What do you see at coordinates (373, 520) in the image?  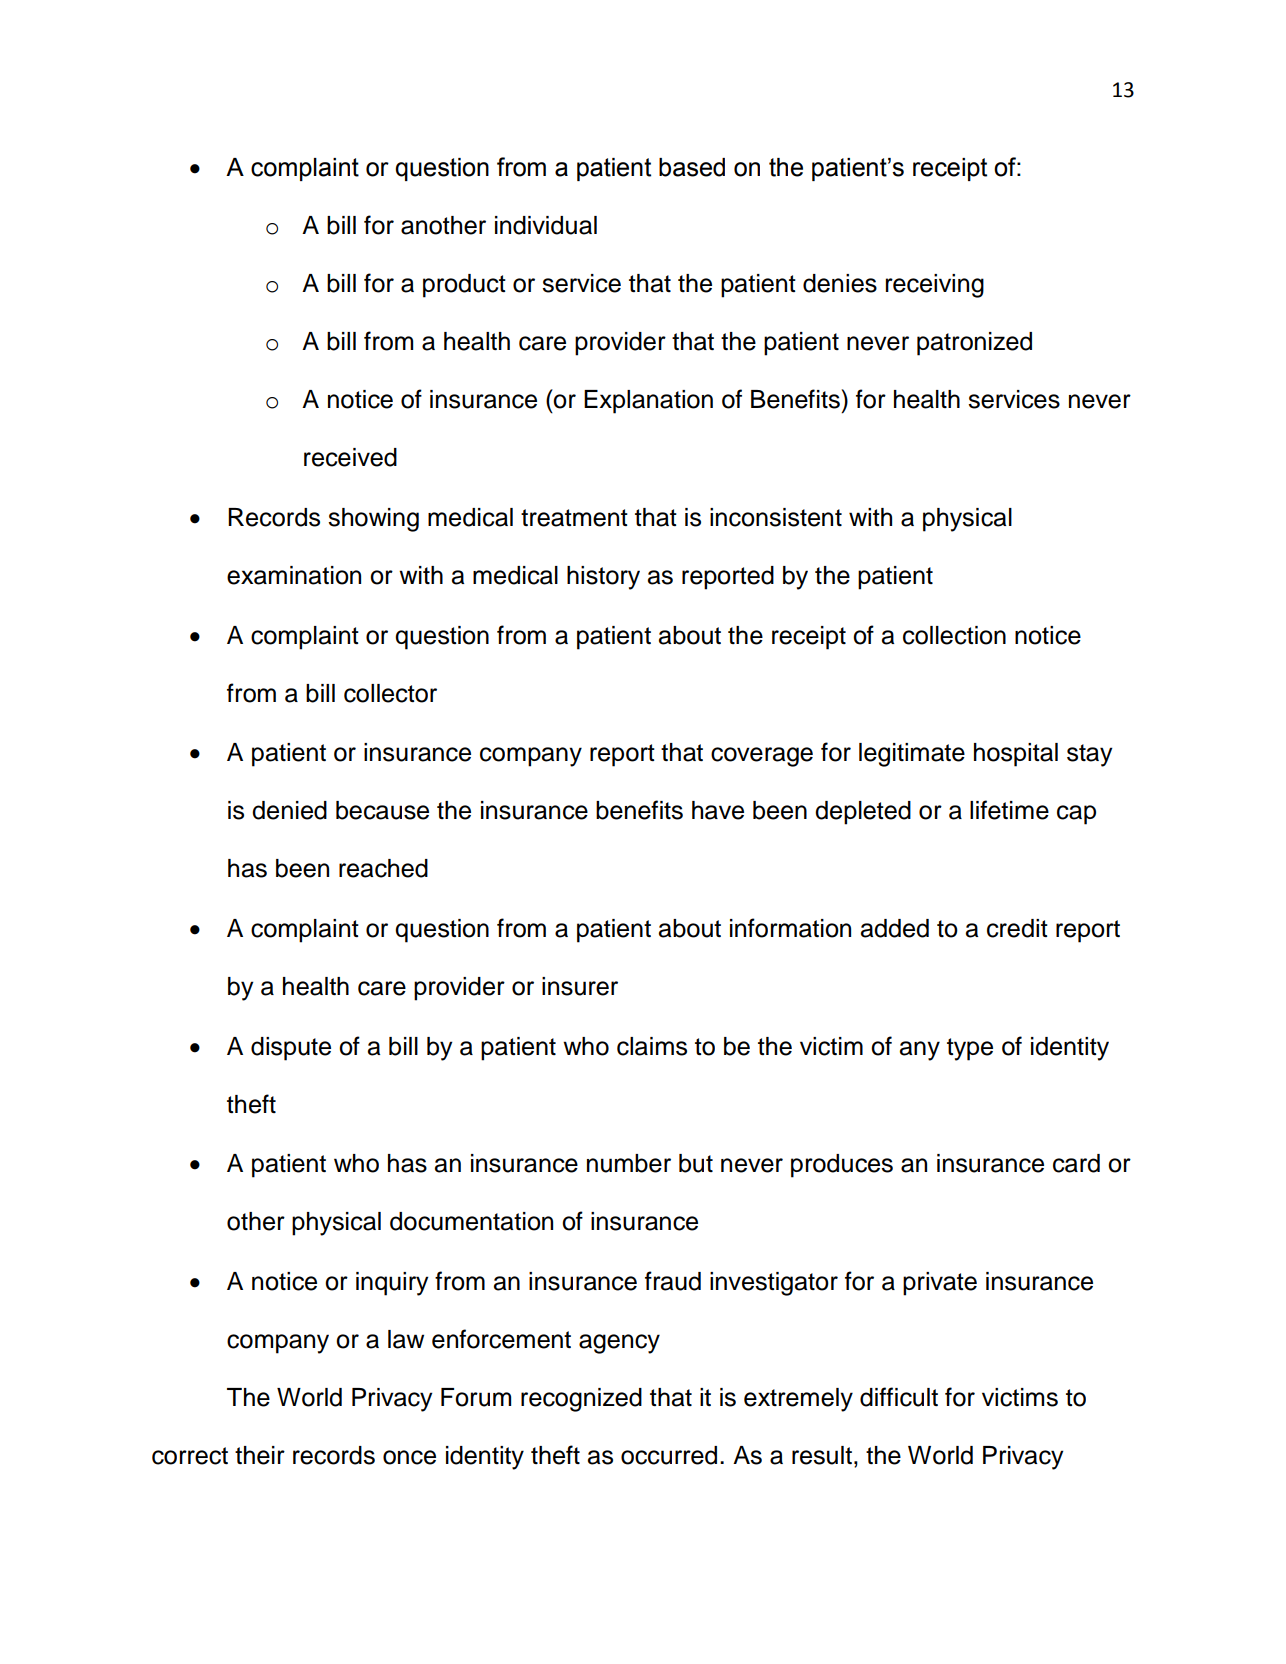 I see `showing` at bounding box center [373, 520].
